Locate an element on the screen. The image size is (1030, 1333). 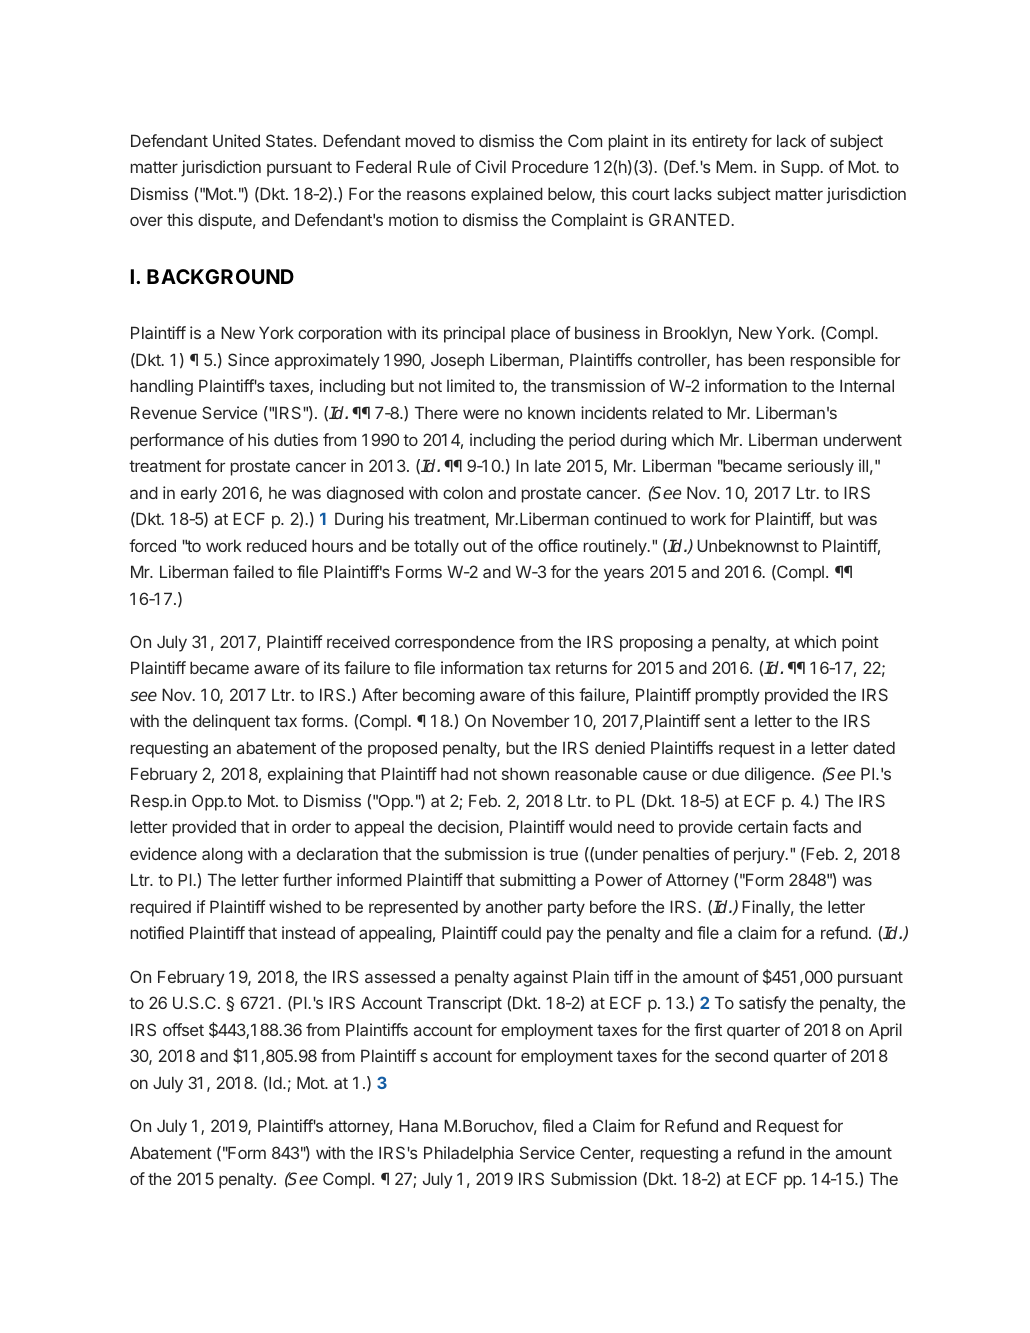
along is located at coordinates (222, 855).
